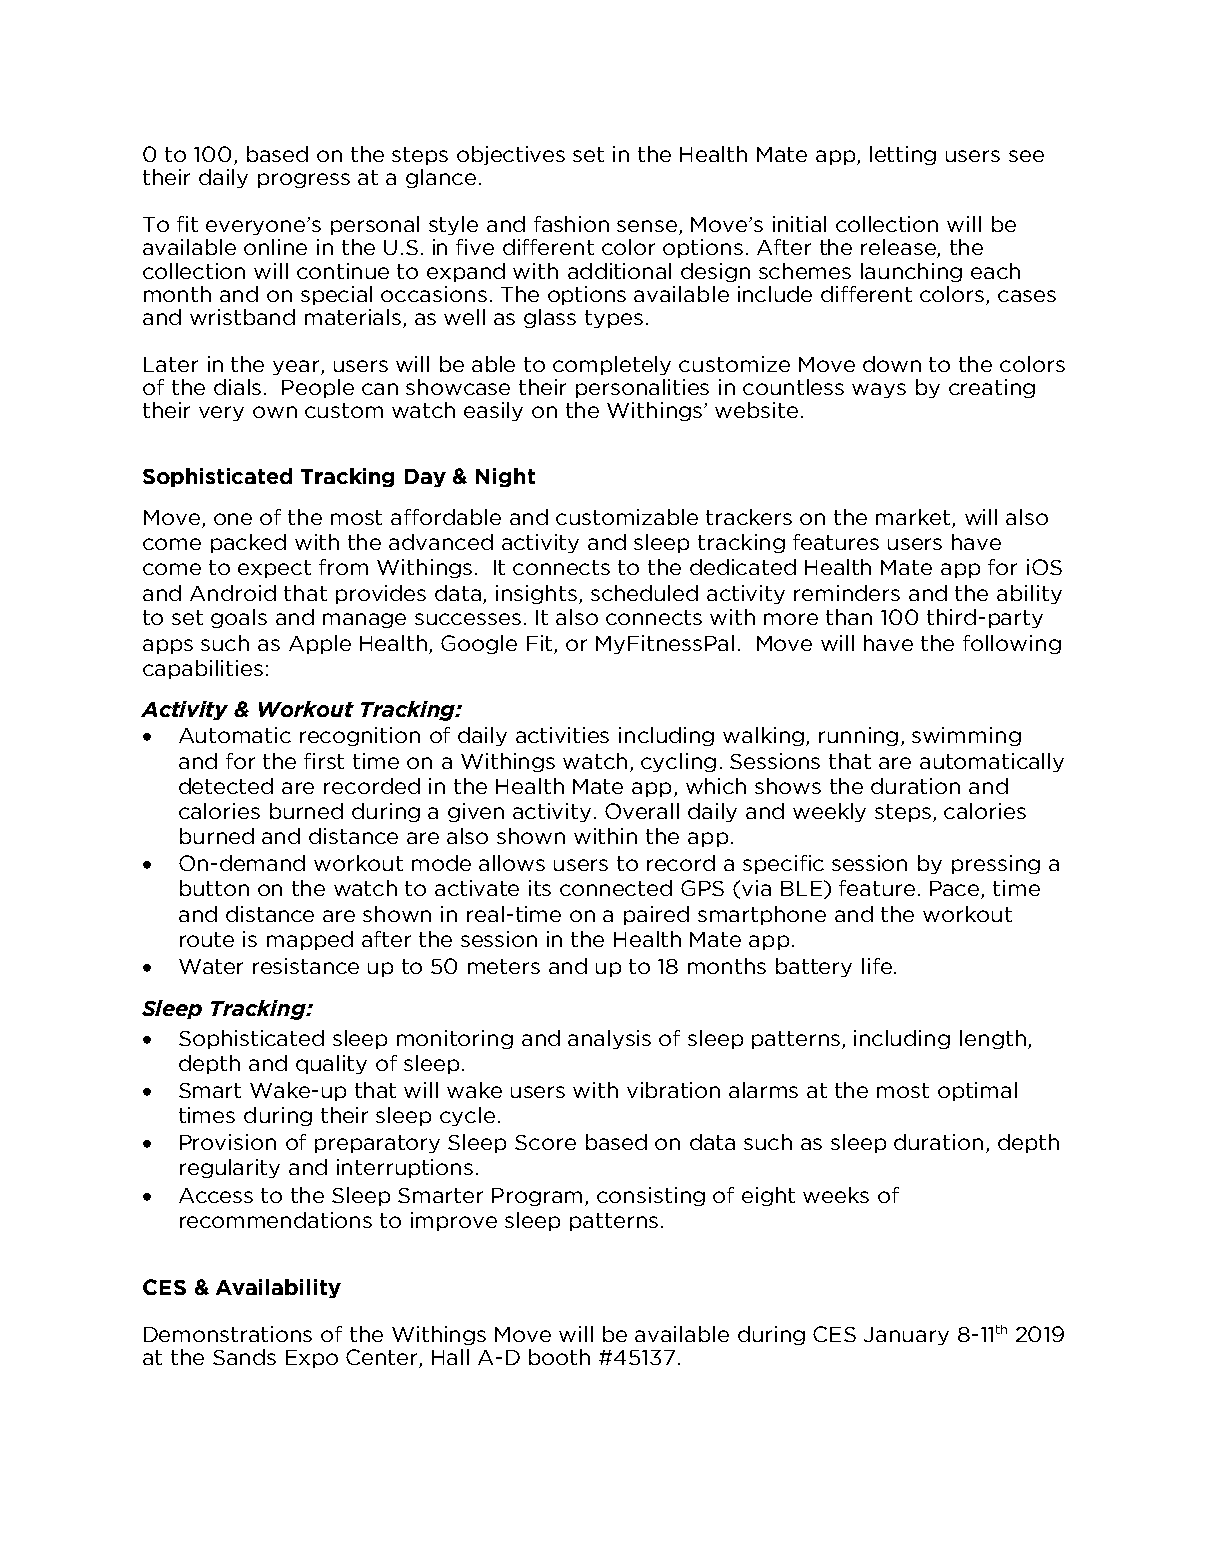 The image size is (1210, 1567). I want to click on fashion, so click(571, 224).
